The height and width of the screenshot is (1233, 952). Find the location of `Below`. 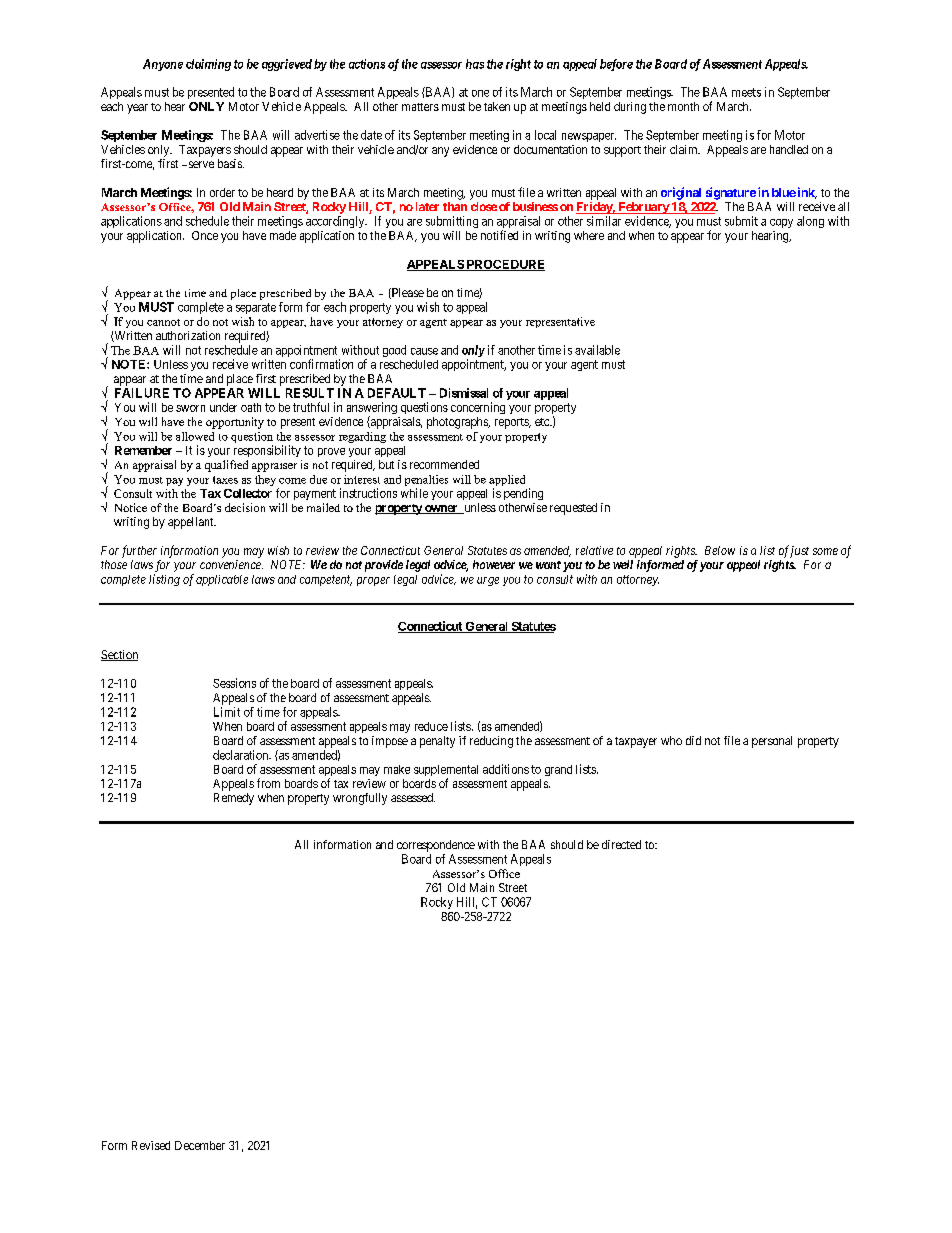

Below is located at coordinates (720, 550).
